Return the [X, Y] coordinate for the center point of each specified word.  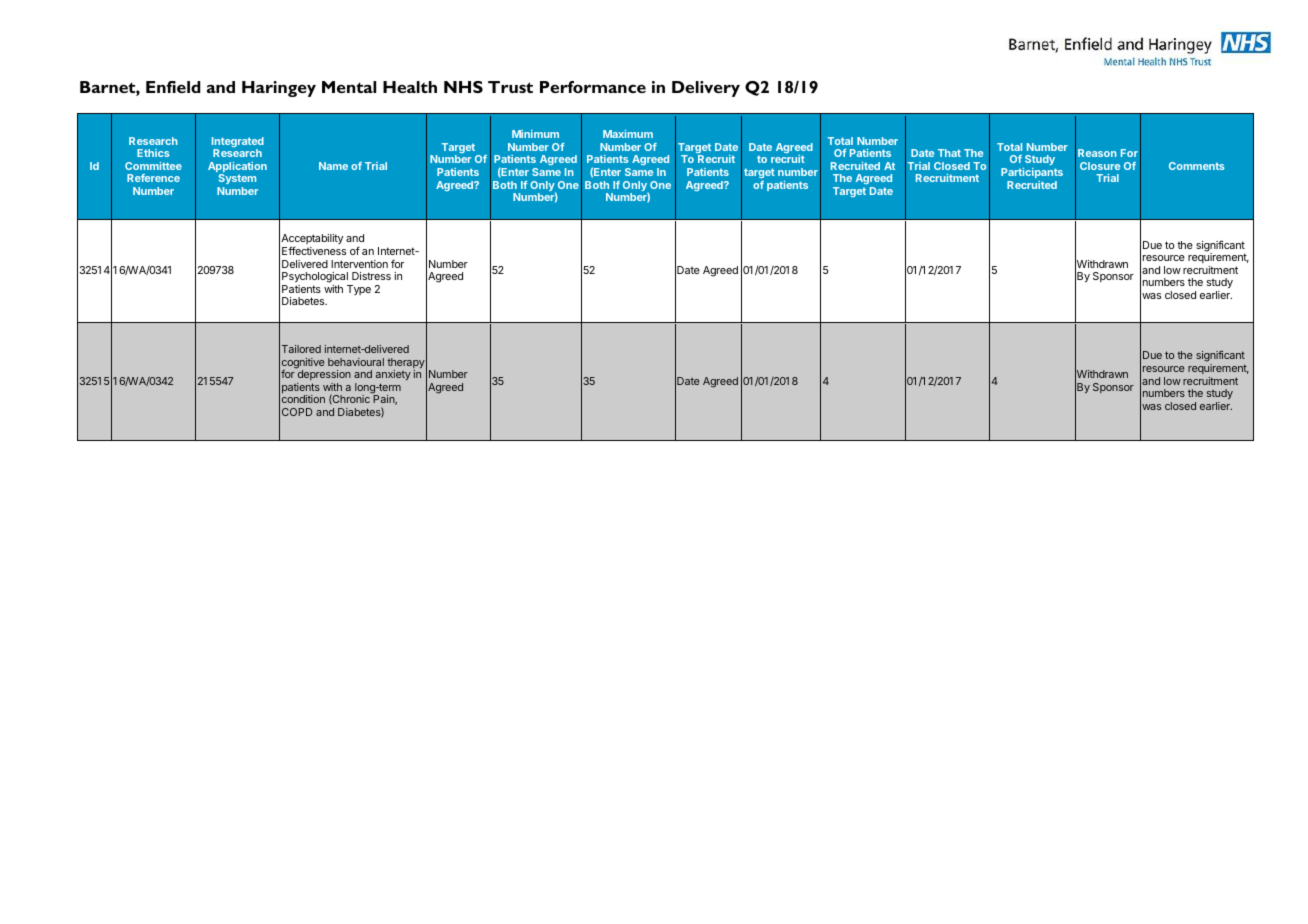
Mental [349, 87]
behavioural [356, 362]
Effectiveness [314, 250]
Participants [1032, 173]
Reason [1097, 153]
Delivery [706, 89]
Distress [371, 276]
